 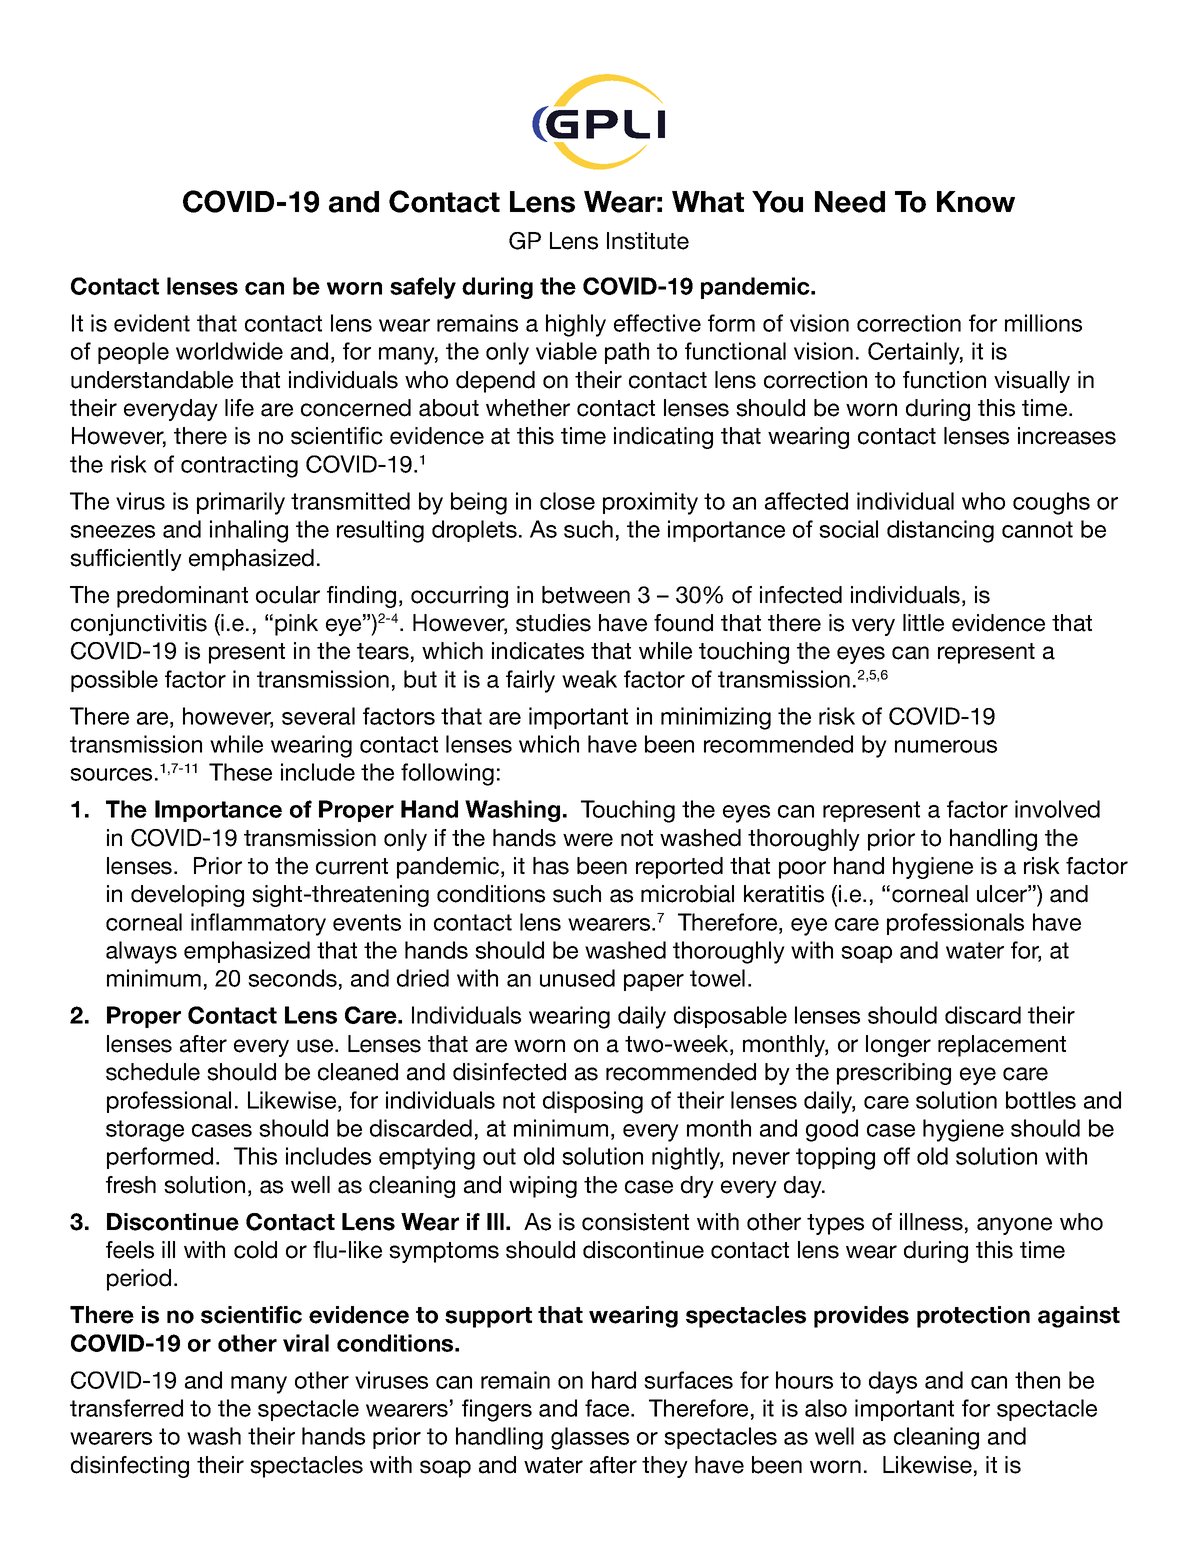 I want to click on pink, so click(x=296, y=625).
